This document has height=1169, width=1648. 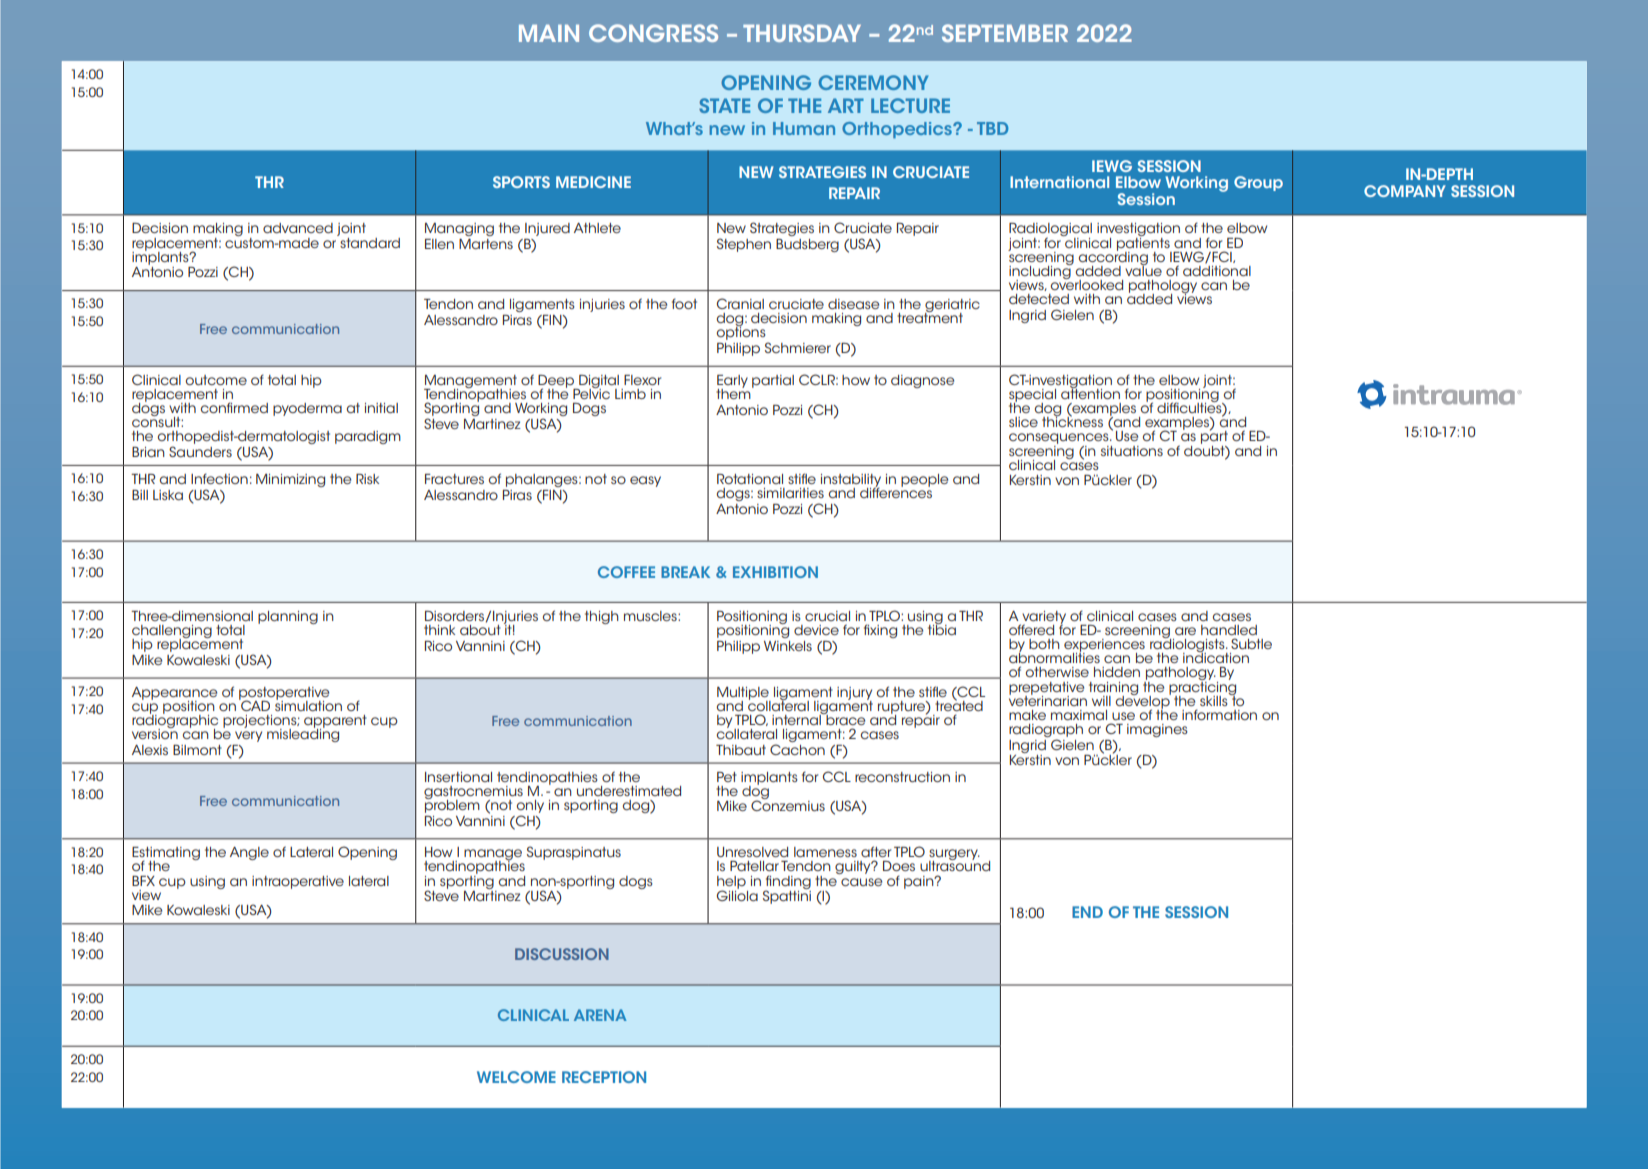 I want to click on THURSDAY, so click(x=802, y=33).
